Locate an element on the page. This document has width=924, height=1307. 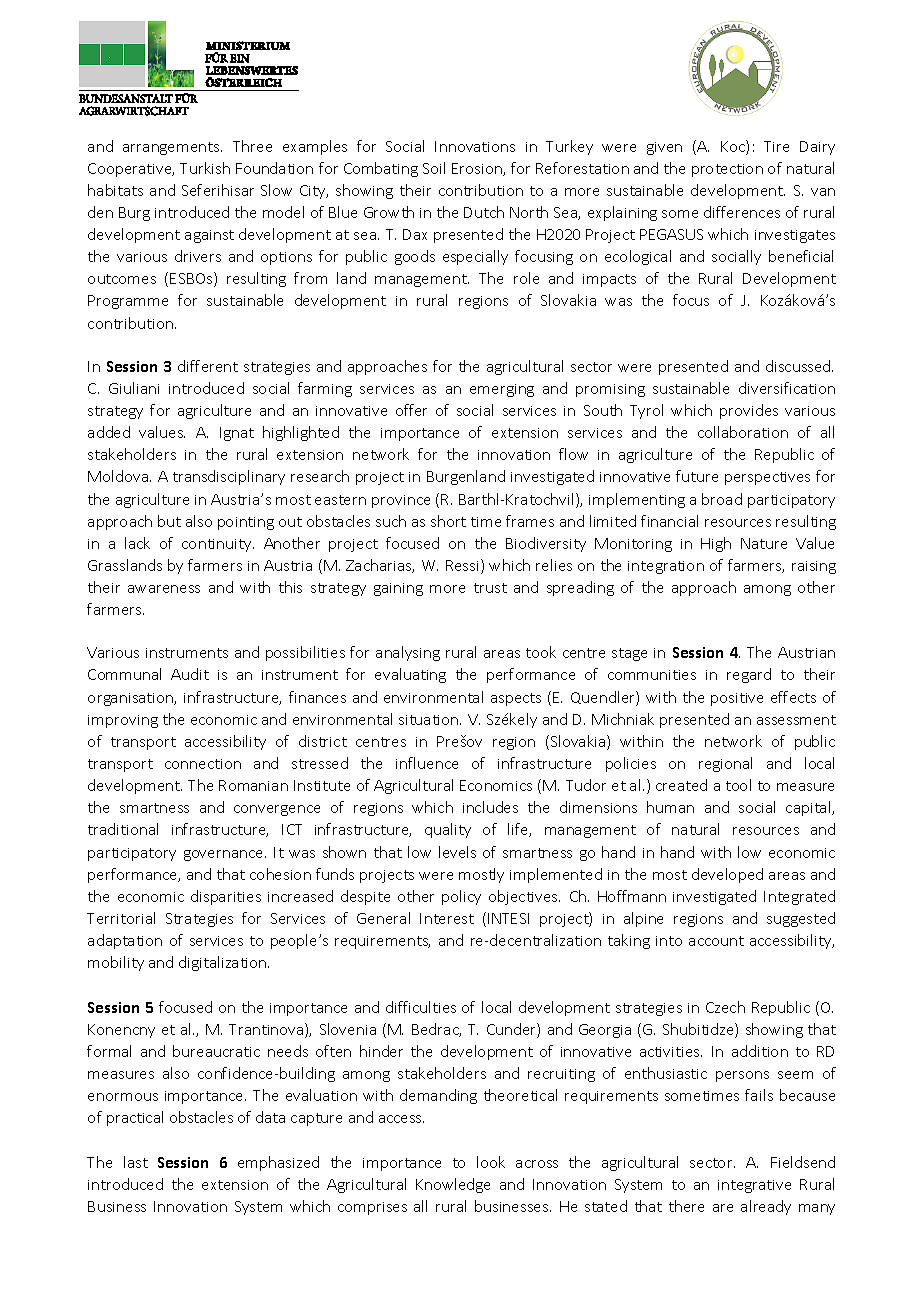
account is located at coordinates (716, 941).
